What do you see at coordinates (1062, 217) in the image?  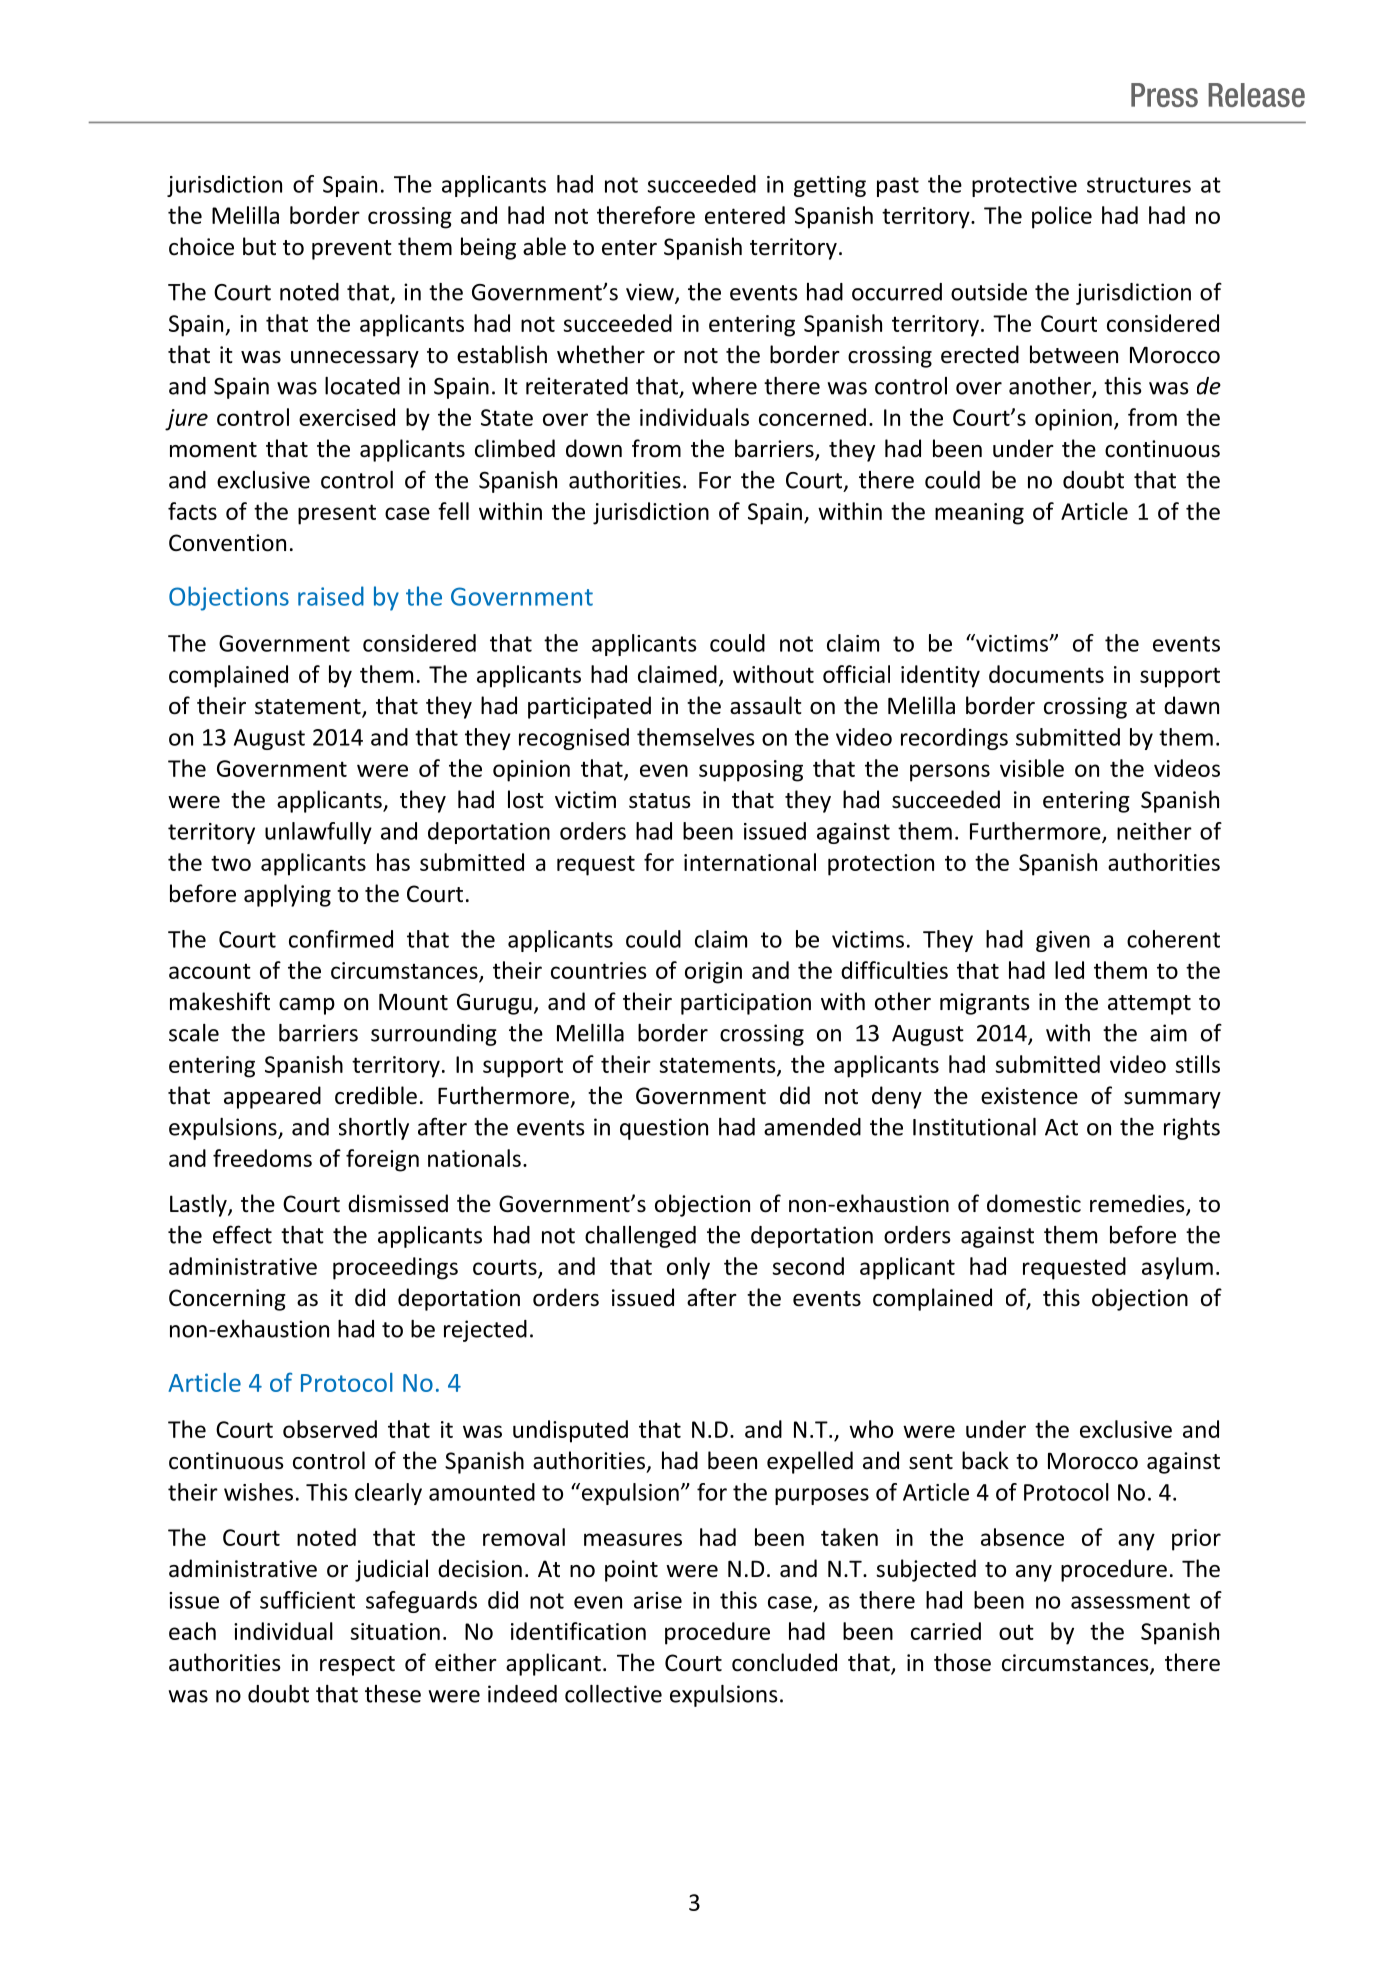 I see `police` at bounding box center [1062, 217].
